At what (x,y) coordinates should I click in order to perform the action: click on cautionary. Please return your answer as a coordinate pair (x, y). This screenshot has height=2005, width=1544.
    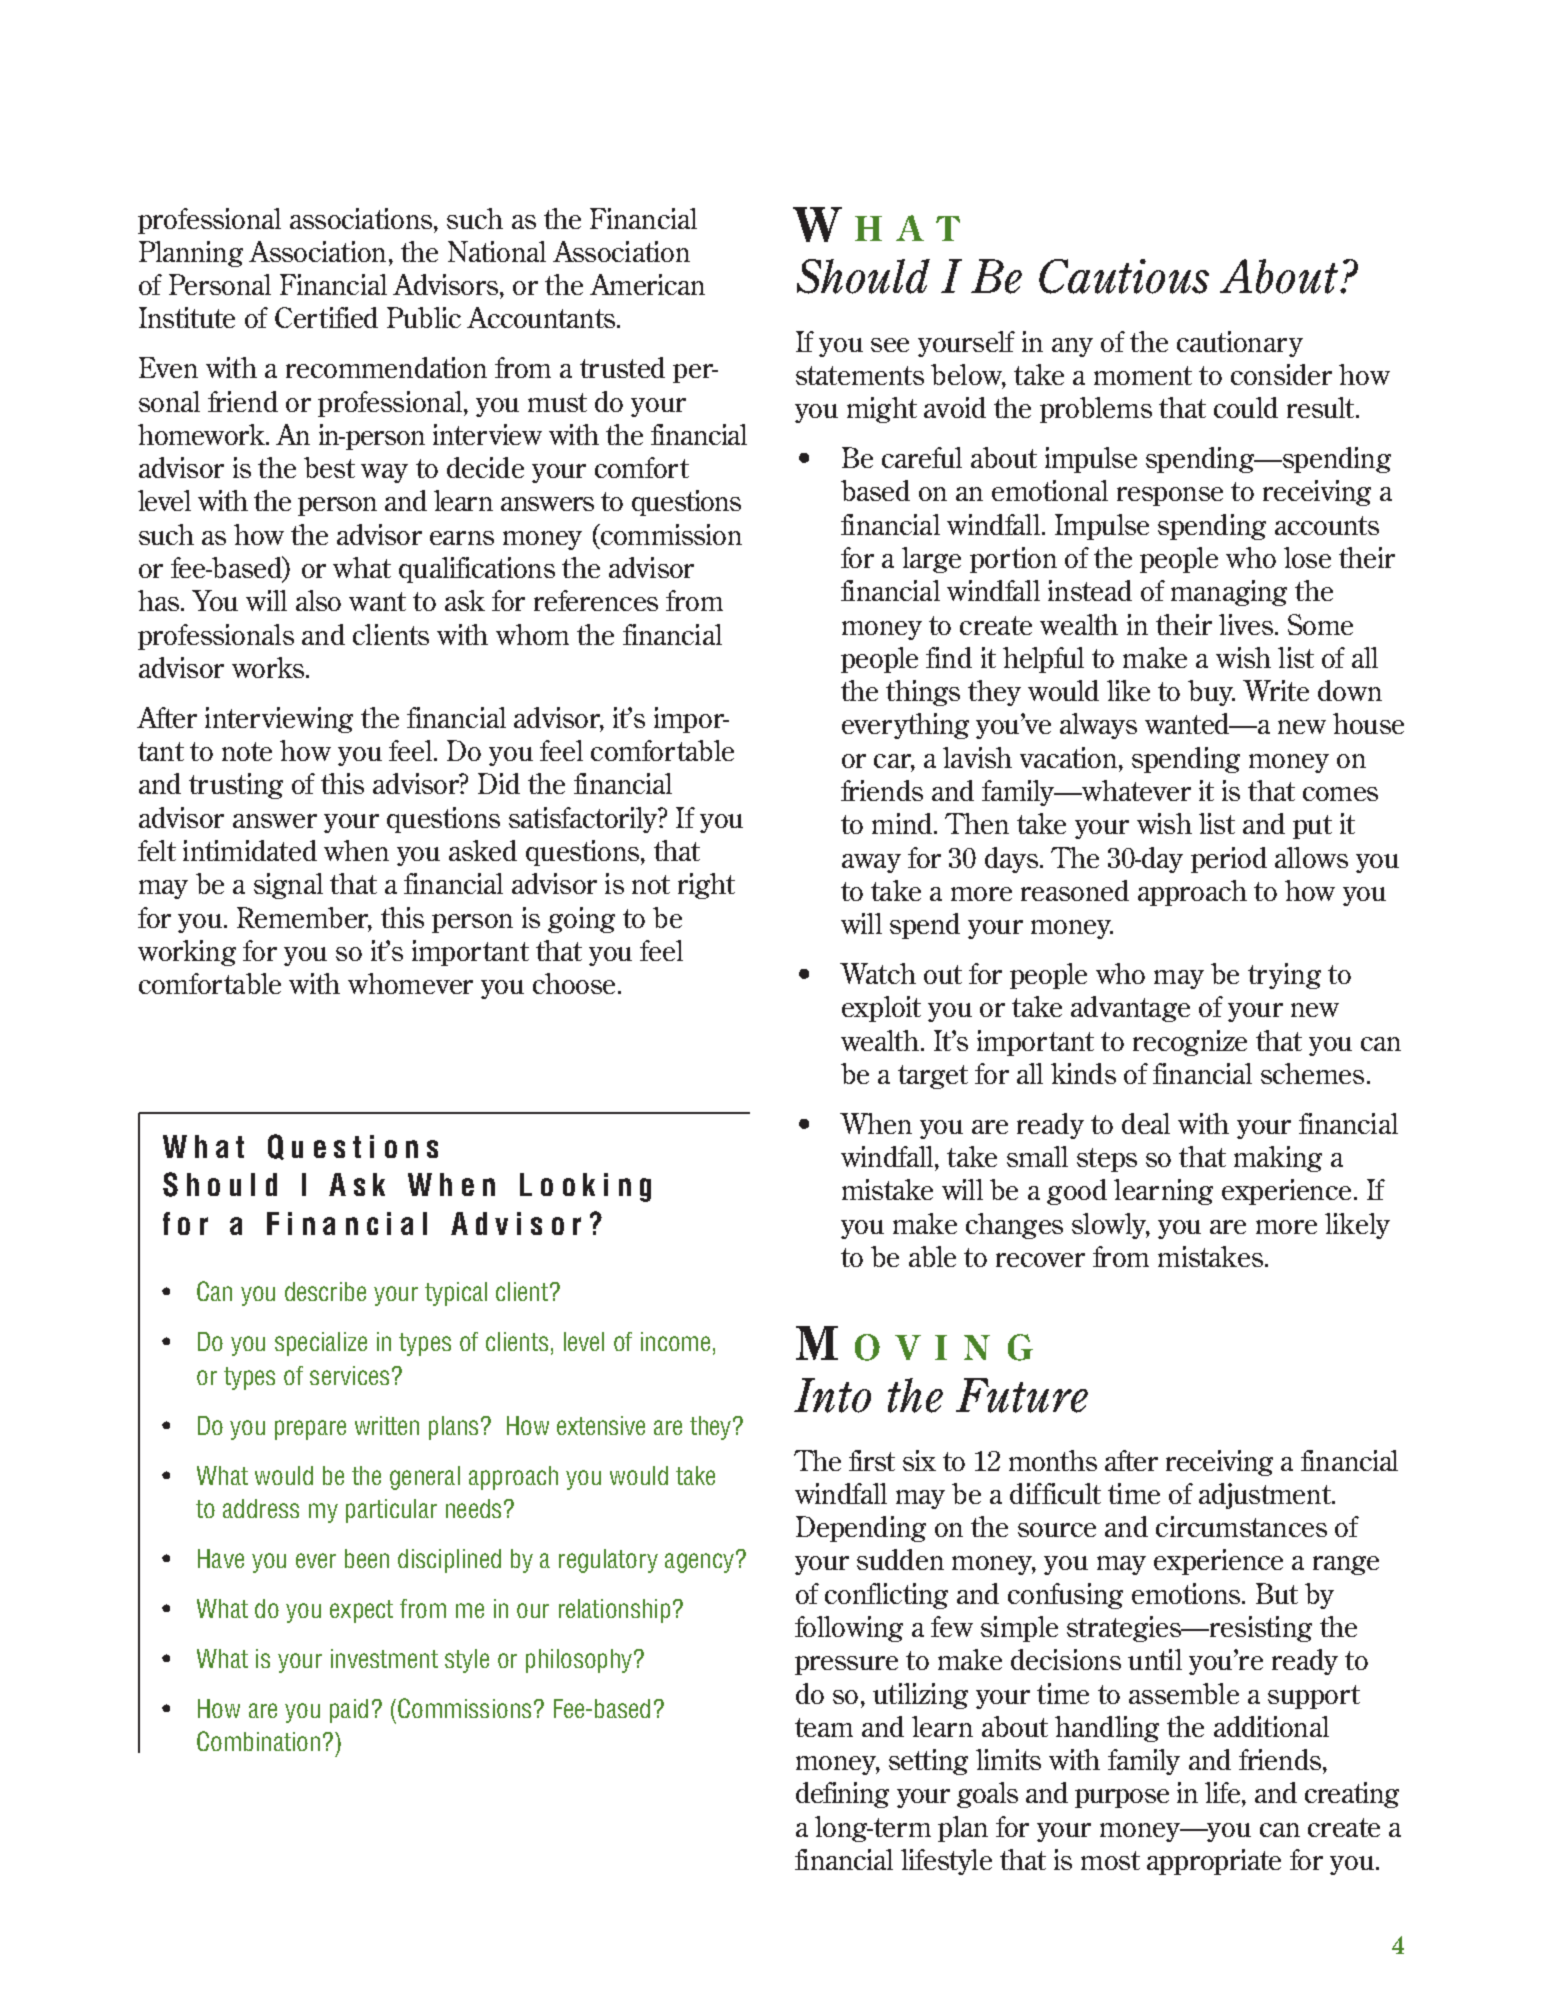
    Looking at the image, I should click on (1240, 344).
